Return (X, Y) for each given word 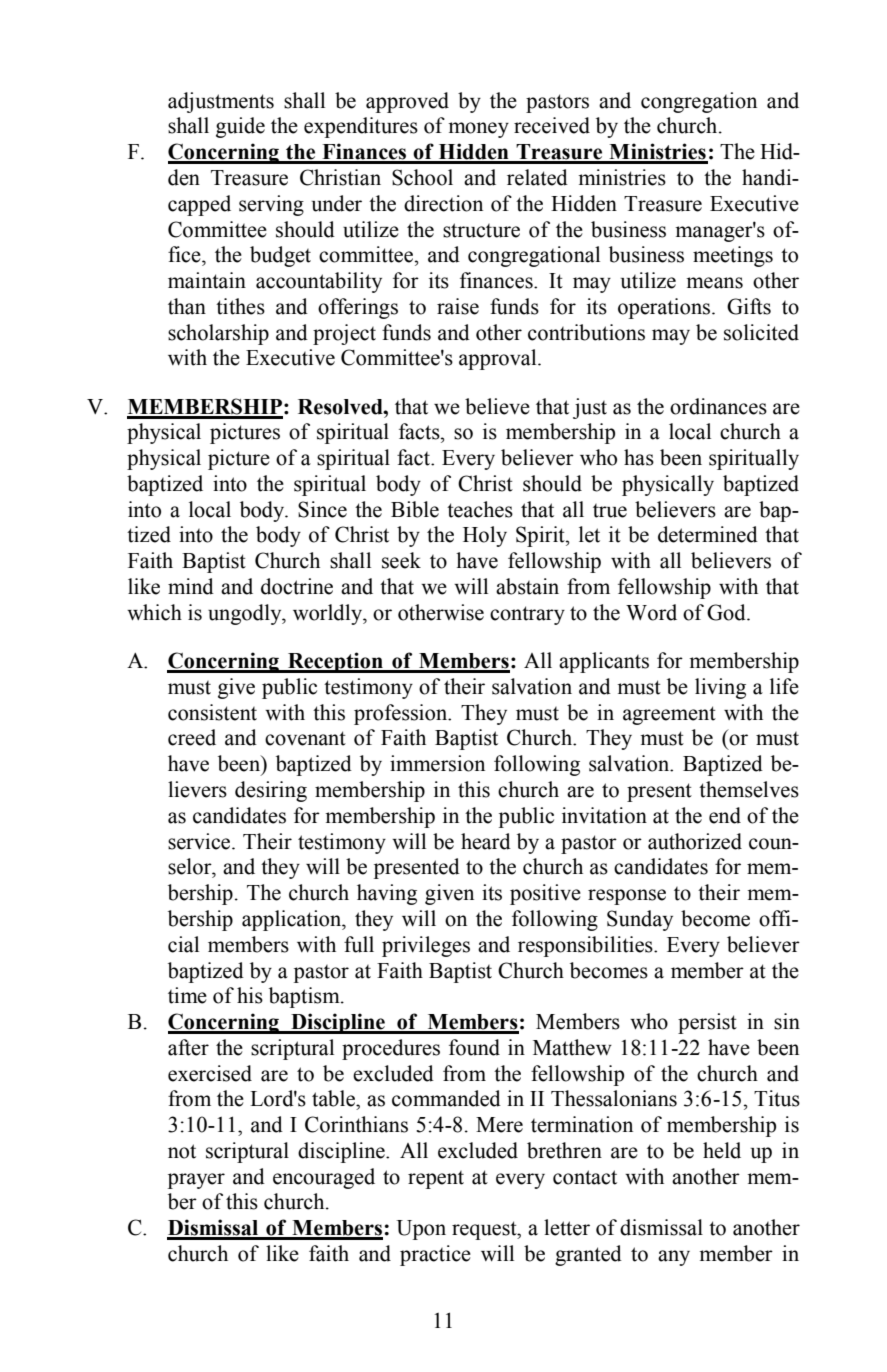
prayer (196, 1181)
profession (402, 714)
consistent (212, 712)
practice (435, 1255)
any (674, 1258)
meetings (733, 256)
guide (240, 127)
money (478, 130)
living (720, 688)
